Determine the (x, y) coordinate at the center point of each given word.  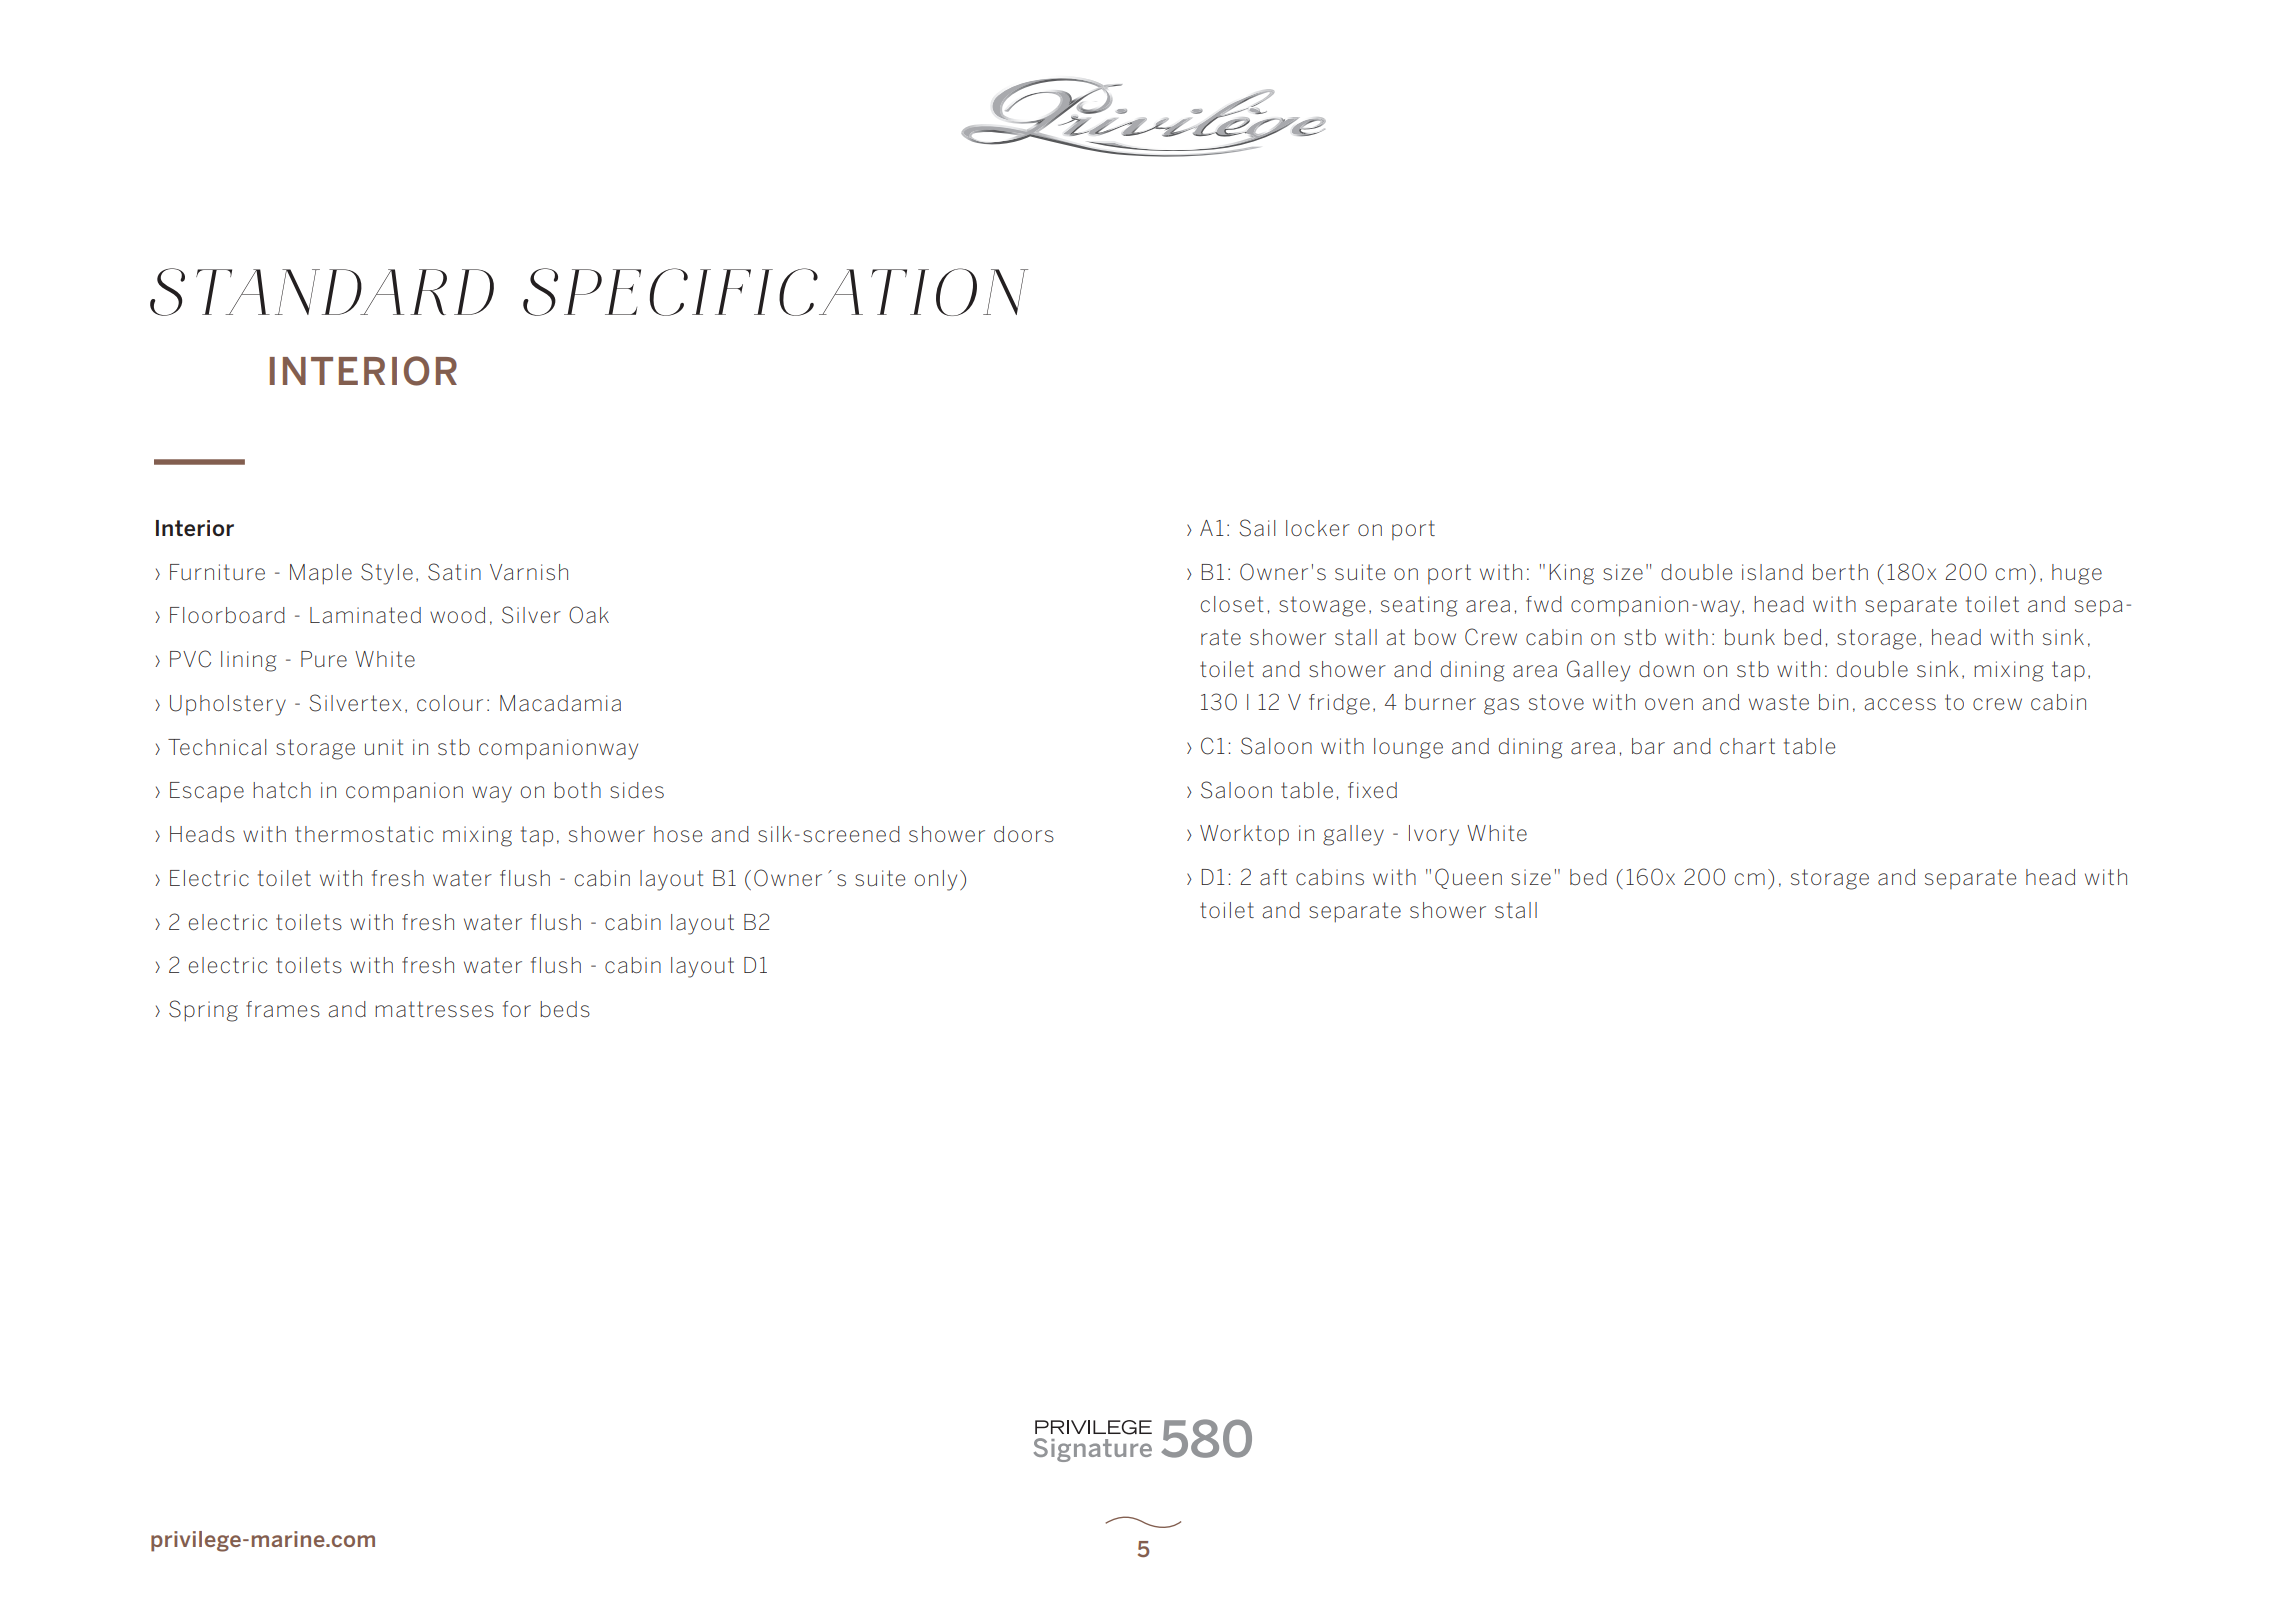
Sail (1257, 528)
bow (1435, 637)
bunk (1750, 637)
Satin (454, 572)
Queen (1468, 878)
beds (565, 1009)
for (517, 1009)
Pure (324, 659)
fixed (1372, 790)
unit (384, 747)
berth (1840, 572)
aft (1273, 877)
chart (1747, 746)
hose (678, 834)
